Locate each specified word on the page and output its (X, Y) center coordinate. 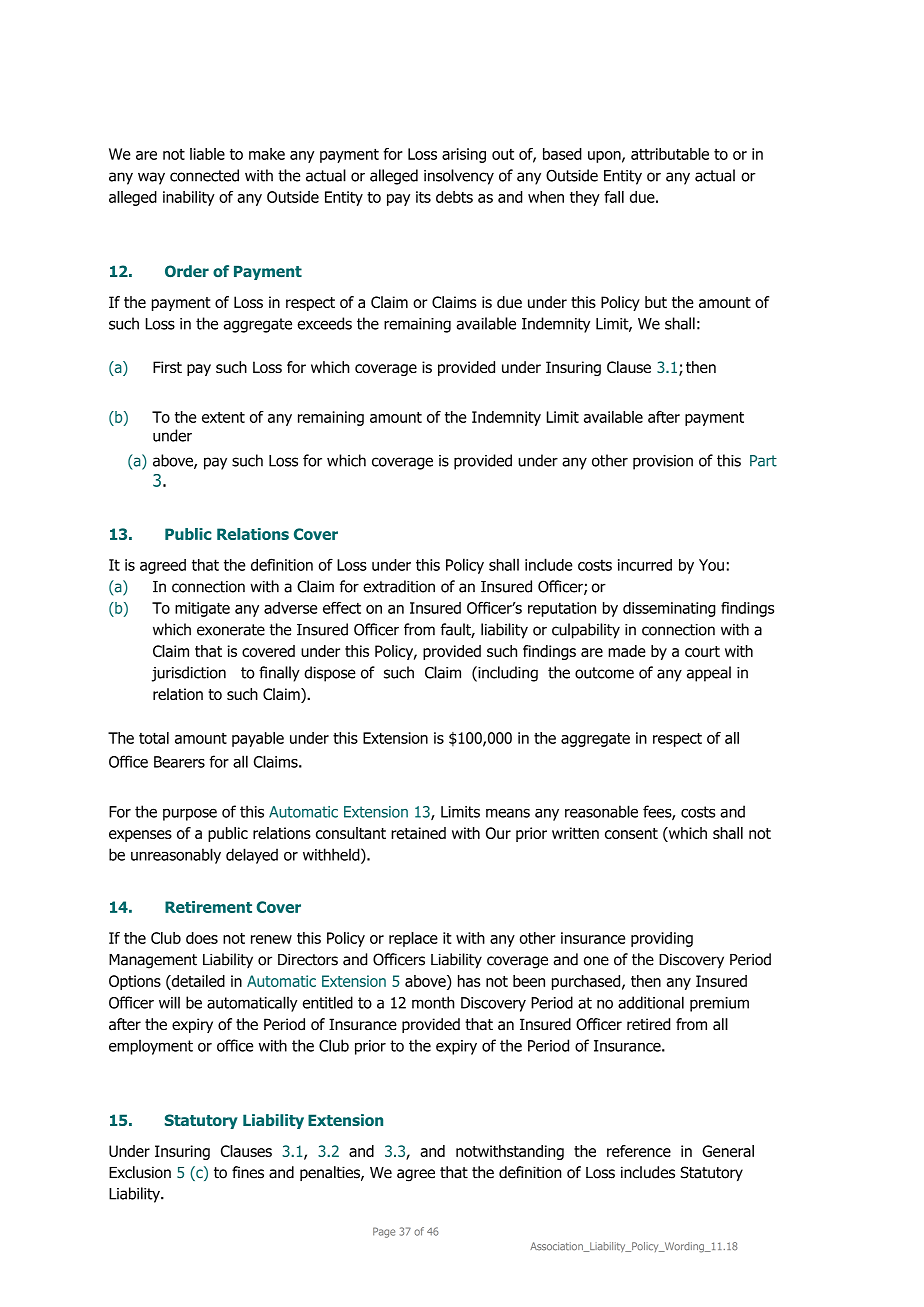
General (728, 1151)
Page (384, 1232)
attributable (670, 154)
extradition (399, 586)
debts (454, 197)
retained (418, 833)
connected (204, 175)
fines (248, 1172)
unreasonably (176, 856)
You (711, 565)
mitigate (202, 609)
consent (631, 833)
